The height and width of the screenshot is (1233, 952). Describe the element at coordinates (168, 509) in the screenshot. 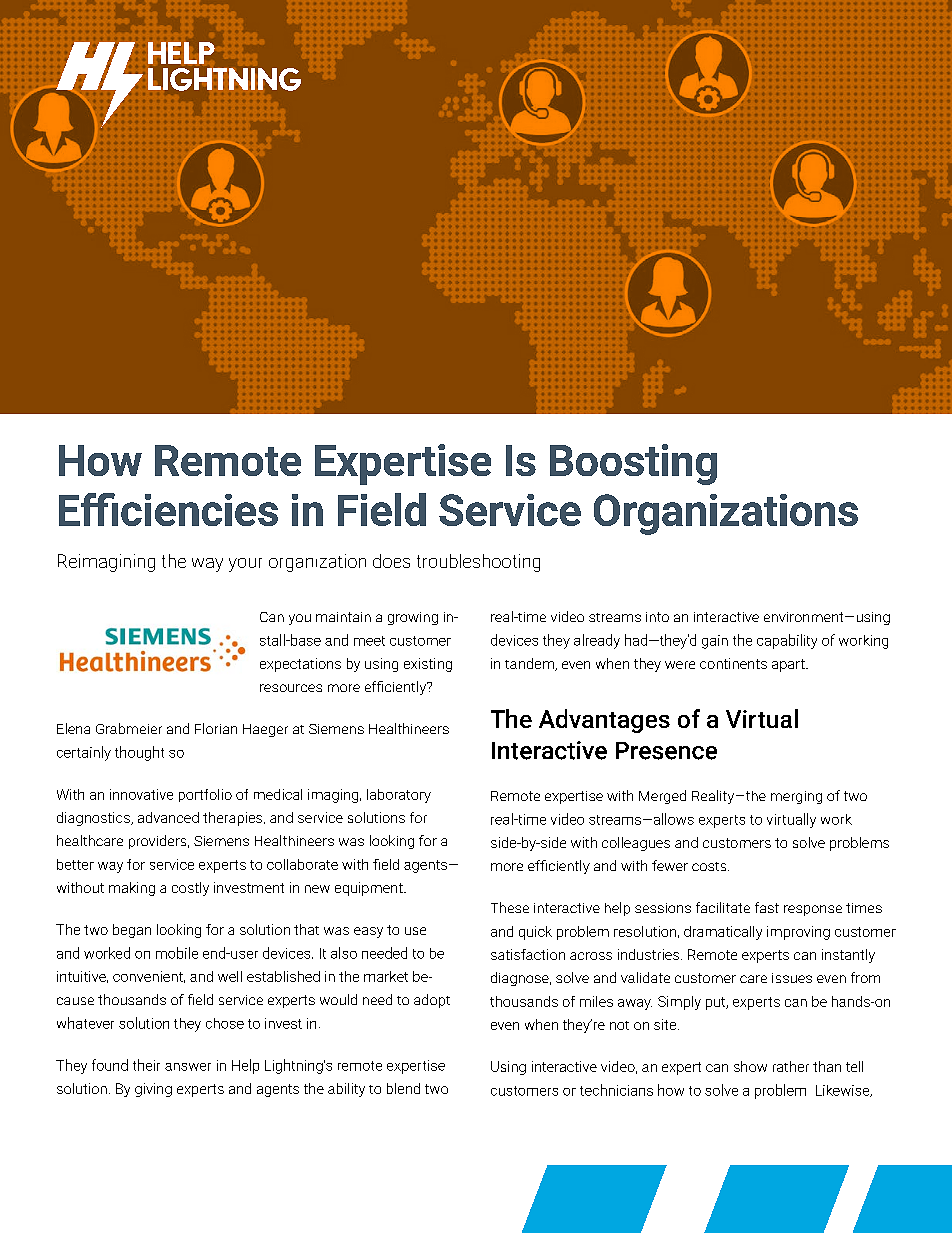

I see `Efficiencies` at that location.
